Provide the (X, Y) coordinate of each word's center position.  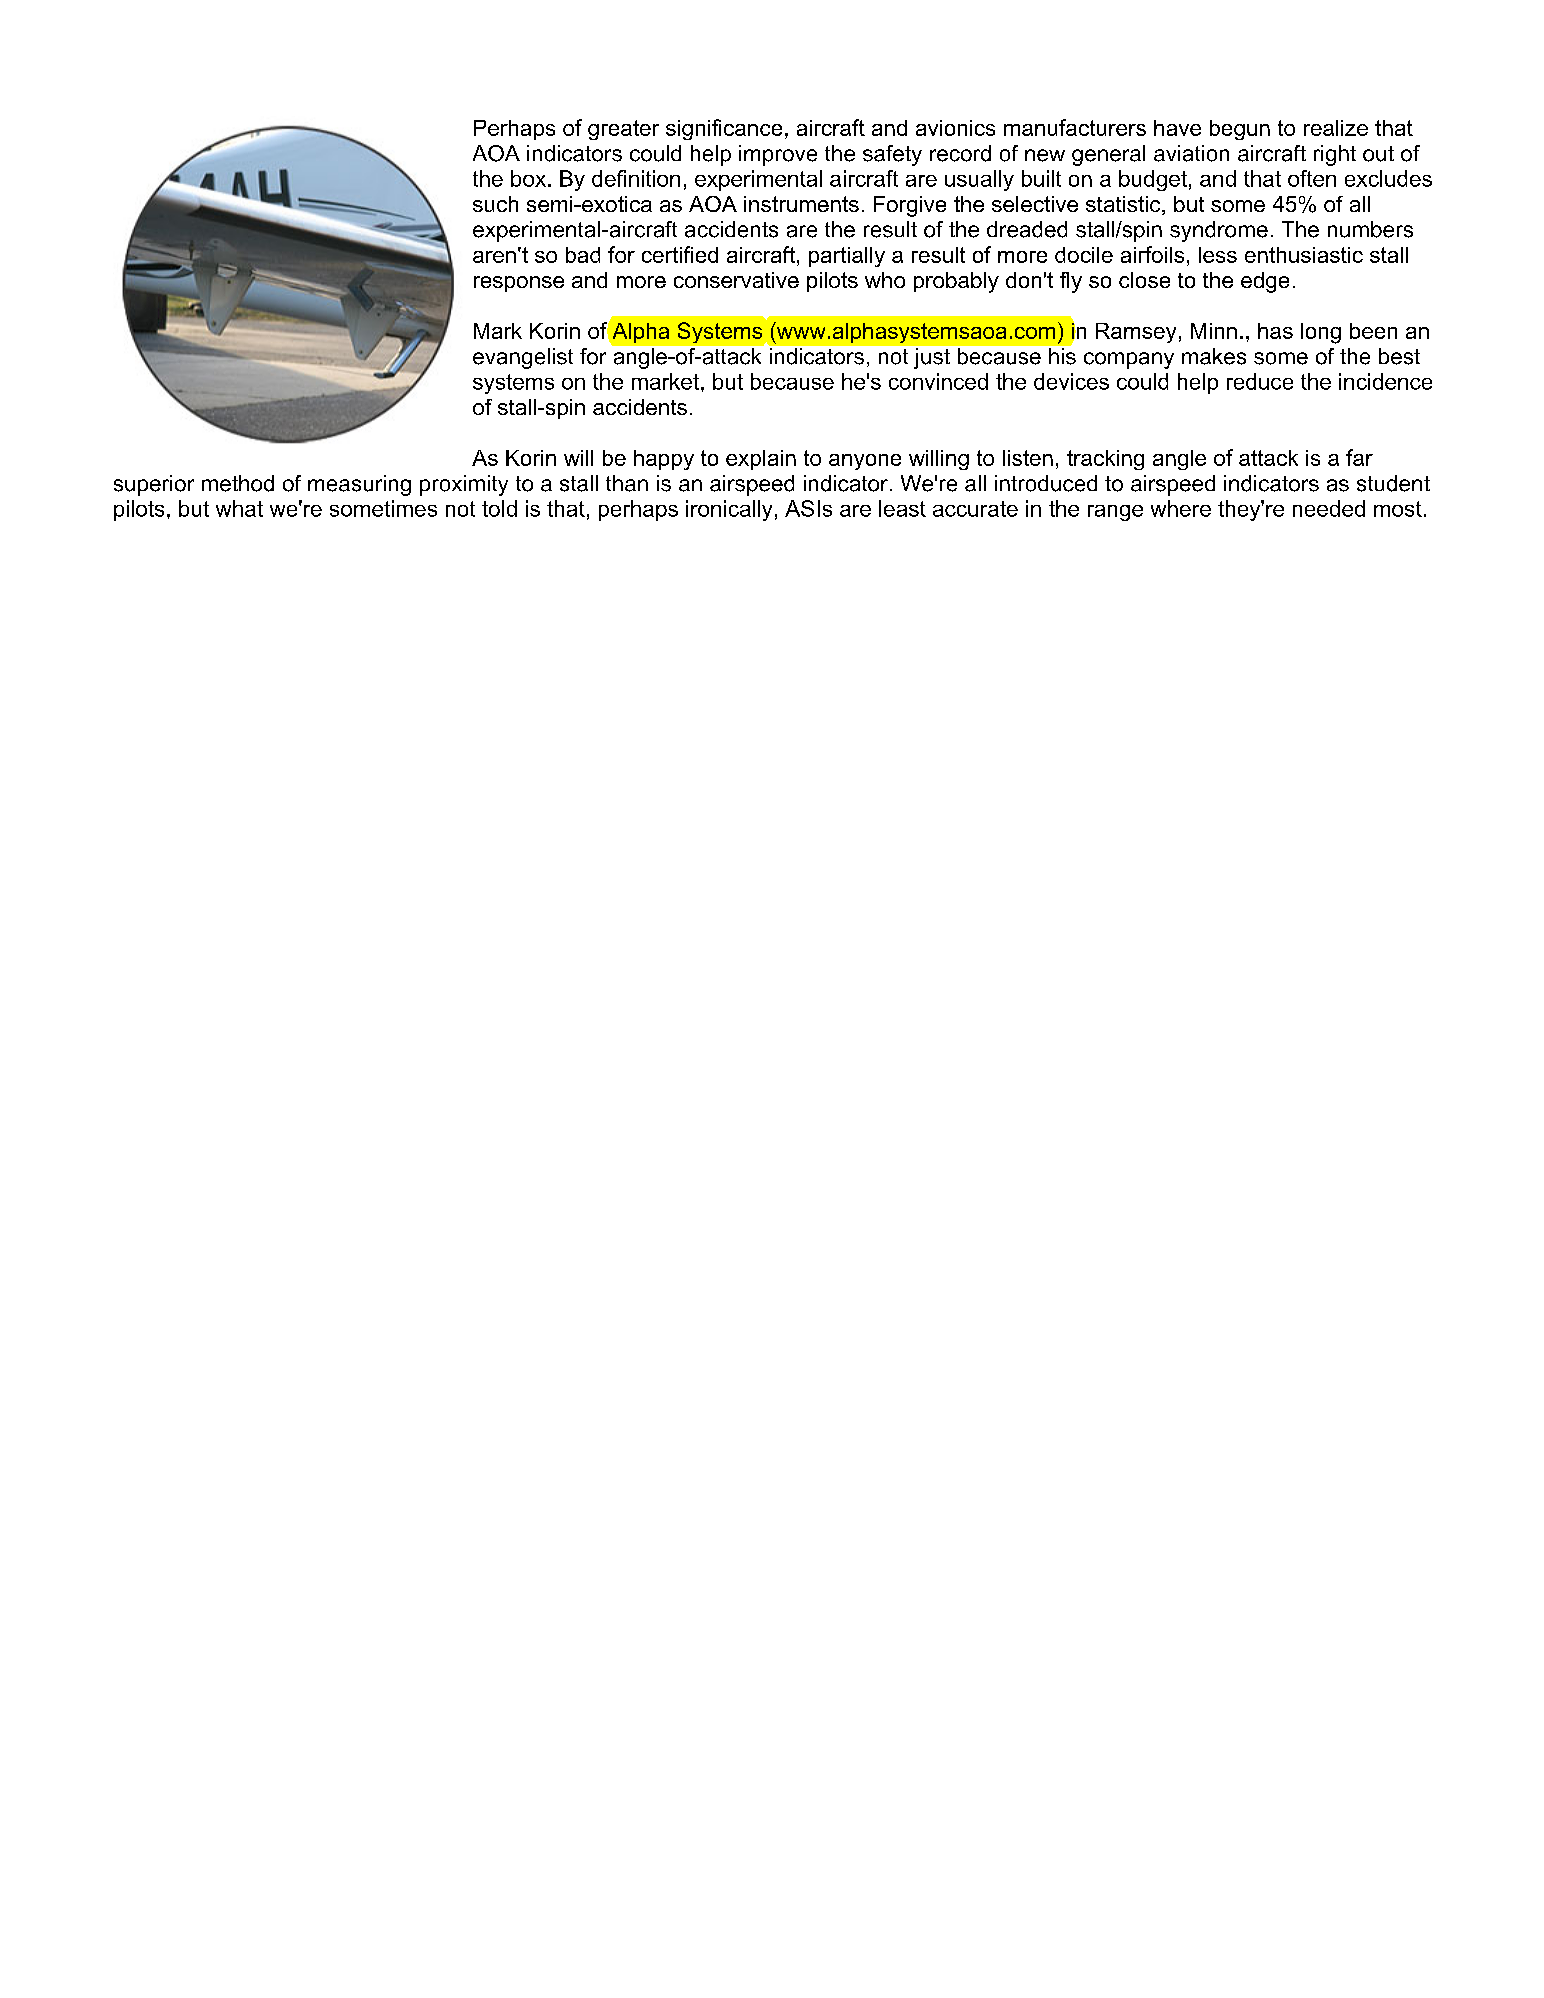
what (239, 508)
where (1181, 508)
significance (724, 129)
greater (623, 130)
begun (1240, 130)
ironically (729, 510)
